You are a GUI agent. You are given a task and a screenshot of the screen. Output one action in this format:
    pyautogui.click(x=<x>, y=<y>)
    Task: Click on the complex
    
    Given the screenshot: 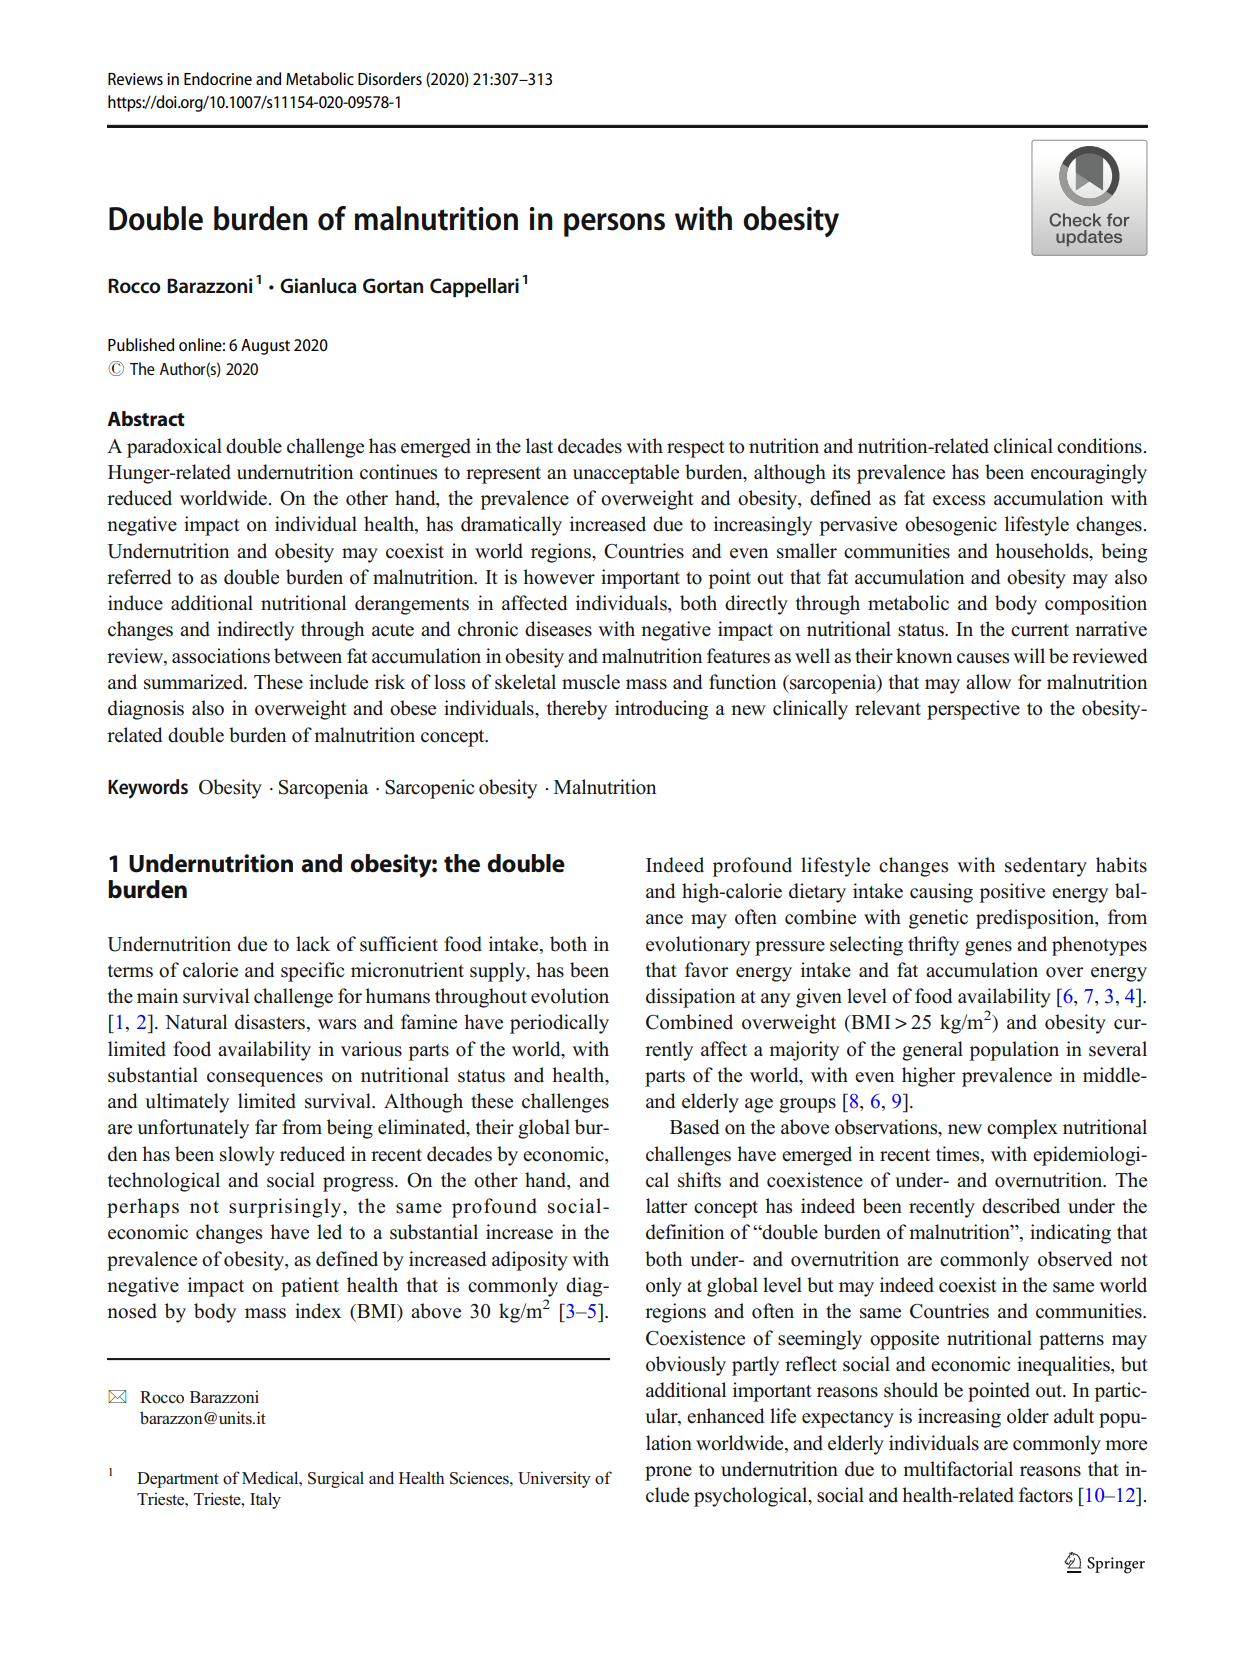 What is the action you would take?
    pyautogui.click(x=1022, y=1129)
